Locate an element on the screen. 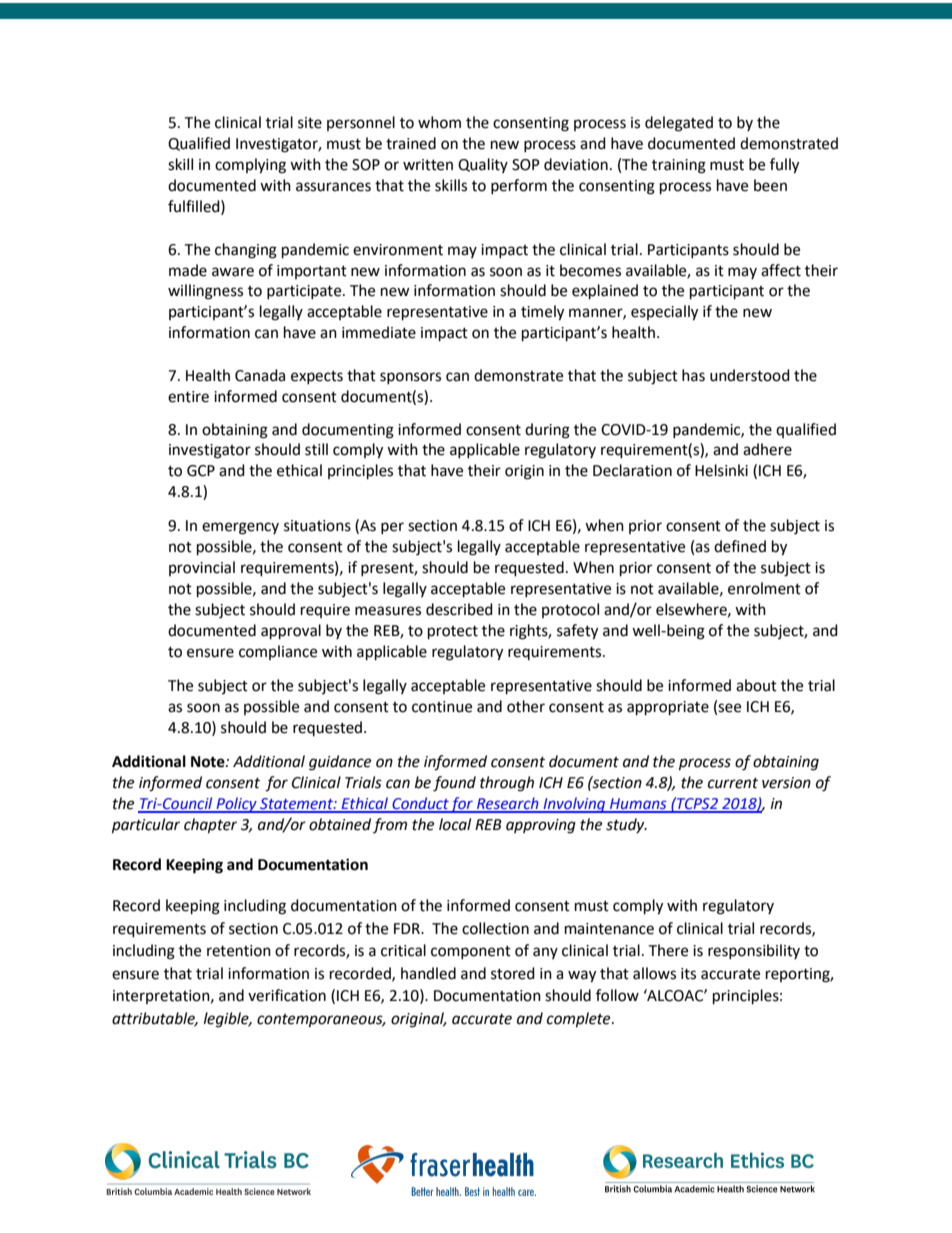  training is located at coordinates (679, 166).
